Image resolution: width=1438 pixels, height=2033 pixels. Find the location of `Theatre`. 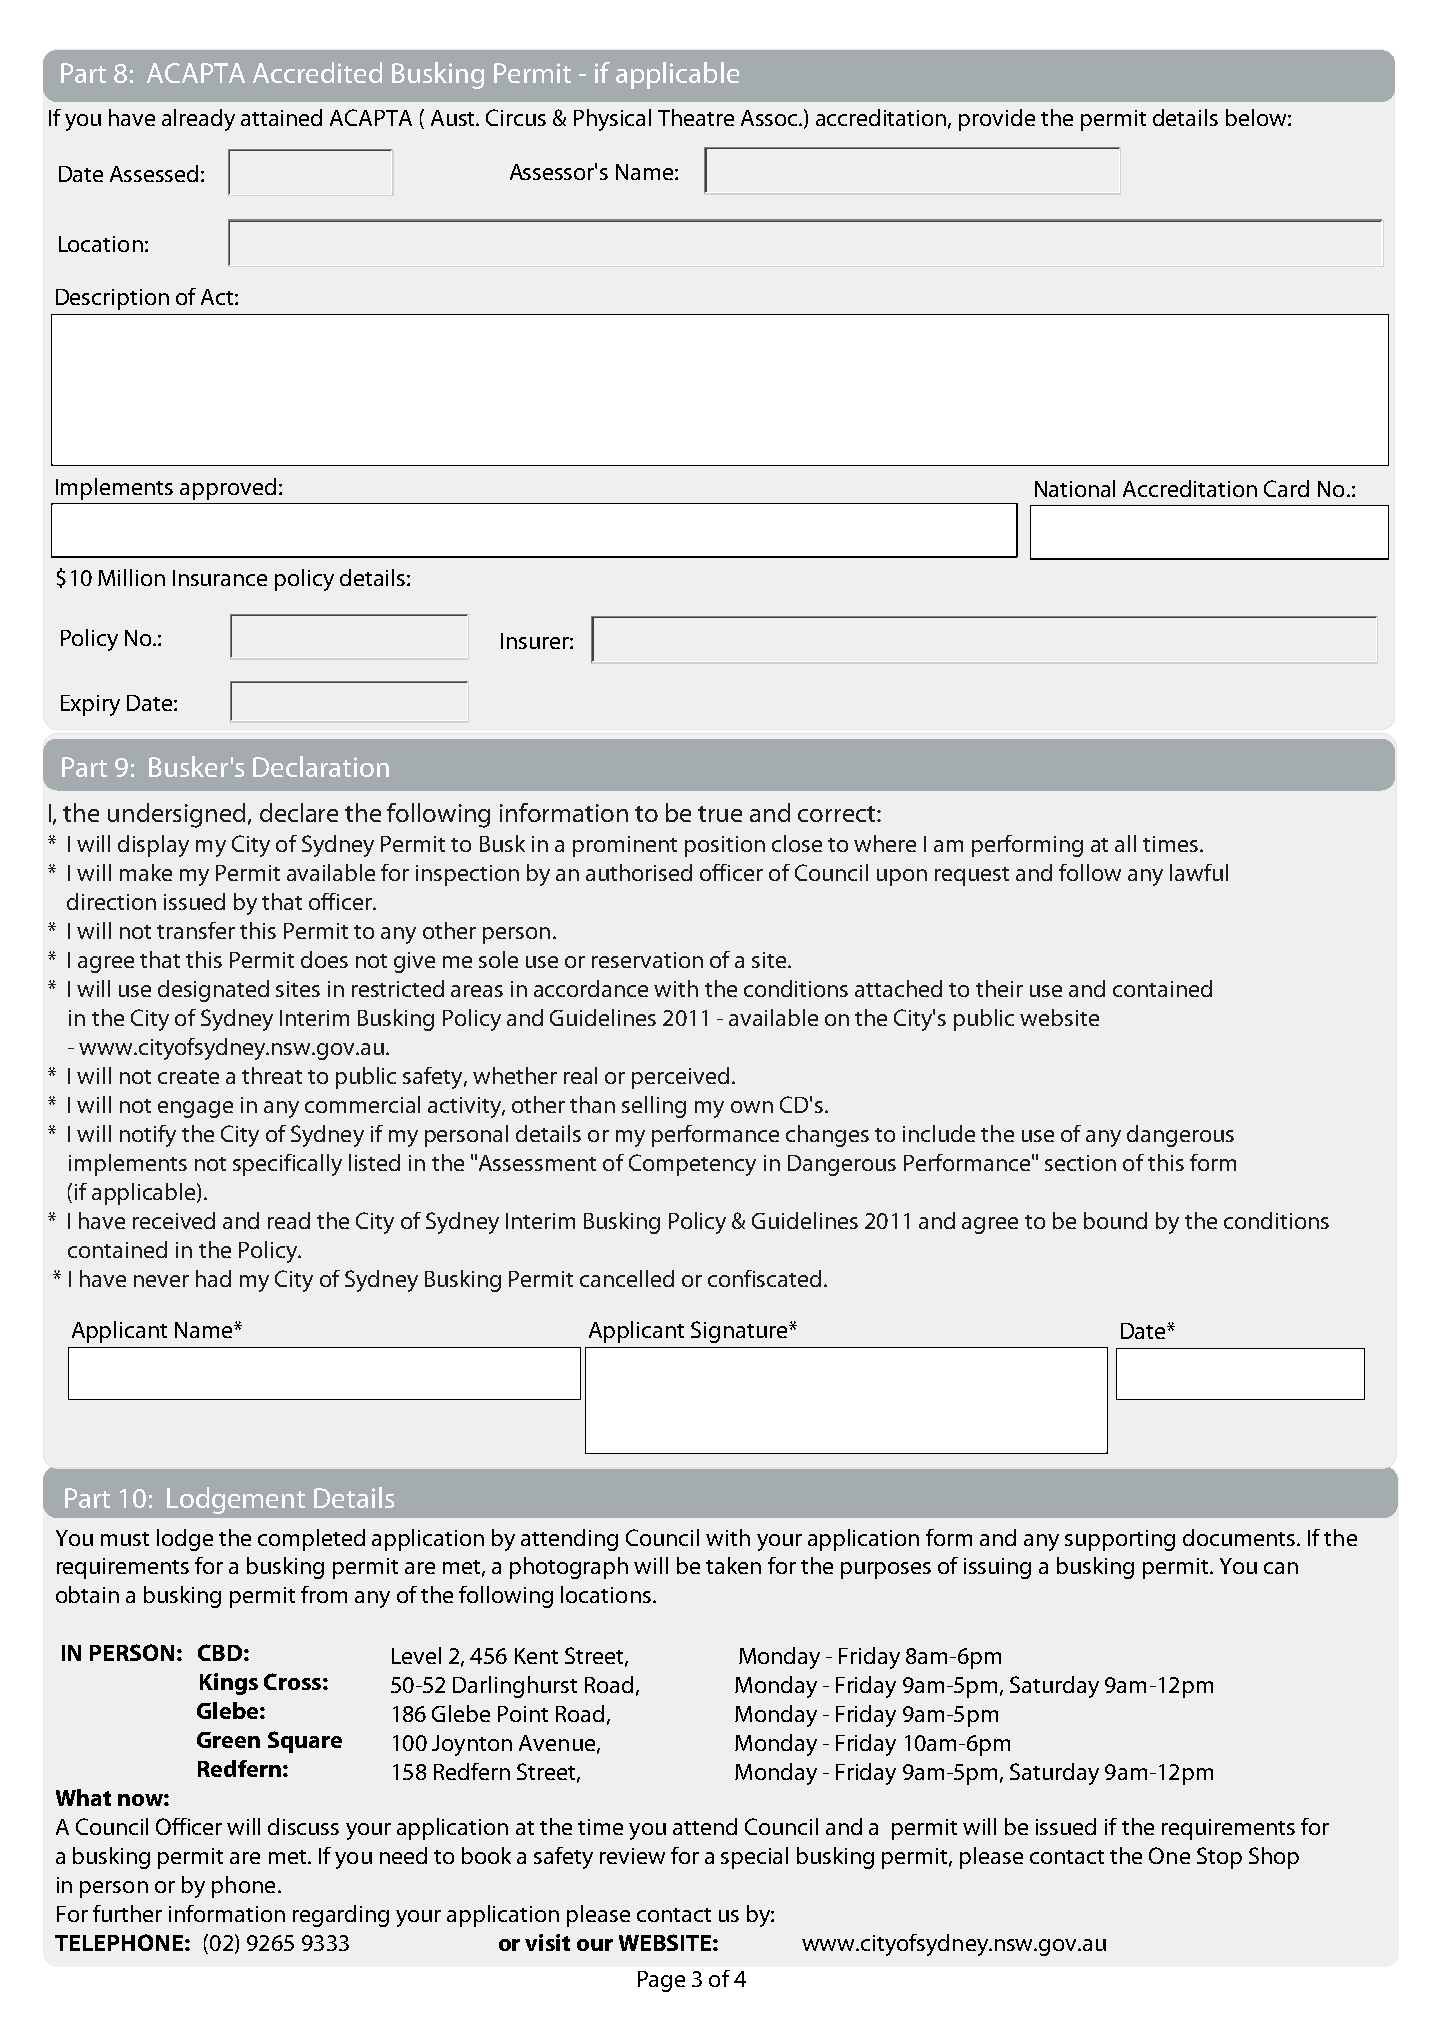

Theatre is located at coordinates (696, 117).
